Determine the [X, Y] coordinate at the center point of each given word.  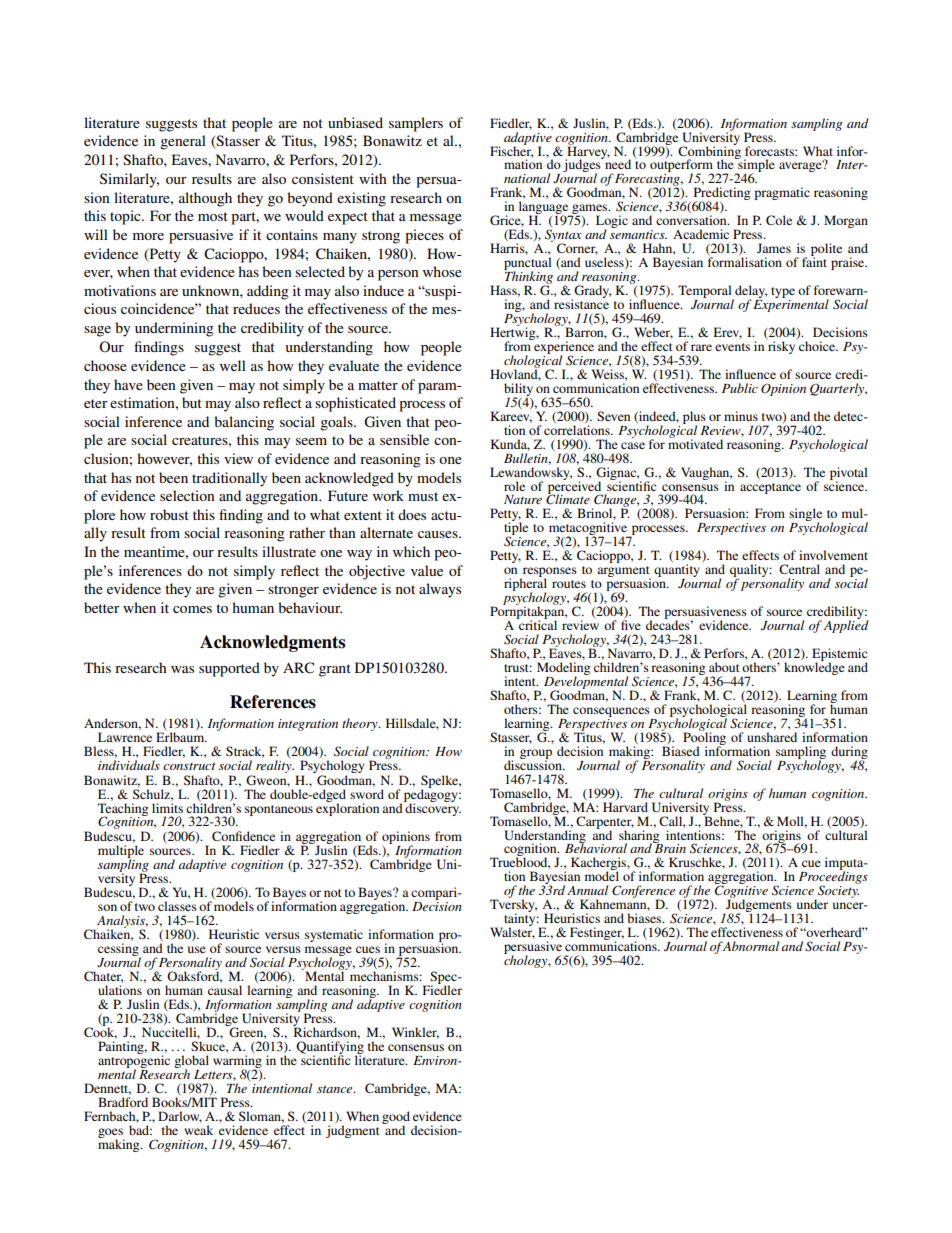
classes [177, 906]
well [233, 365]
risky [781, 347]
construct [189, 766]
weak [198, 1130]
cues [368, 949]
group [536, 755]
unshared [772, 737]
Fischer [511, 151]
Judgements [759, 906]
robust [169, 514]
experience [563, 347]
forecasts [770, 151]
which [411, 551]
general [183, 142]
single [805, 516]
